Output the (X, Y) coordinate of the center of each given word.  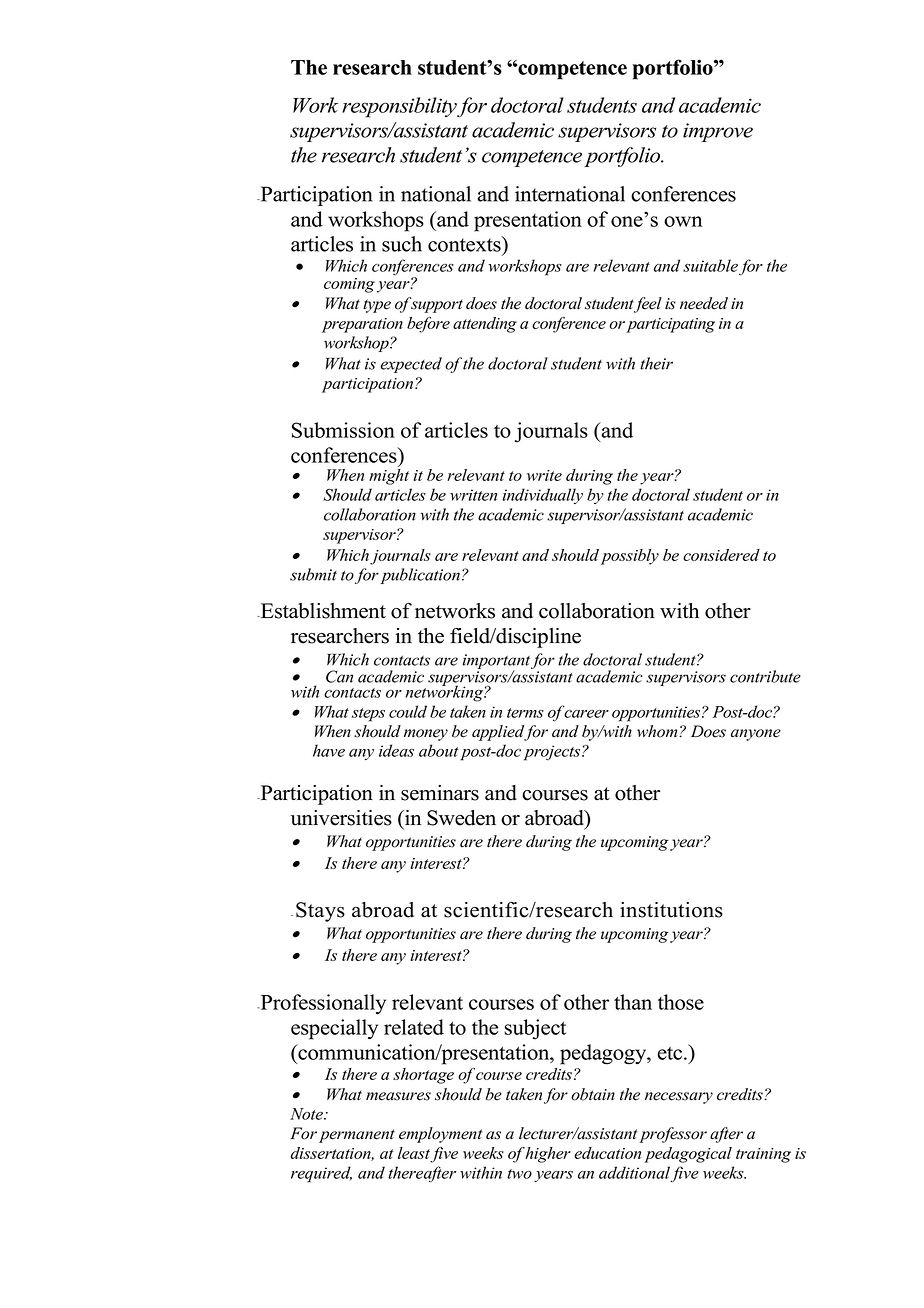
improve (718, 132)
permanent (357, 1136)
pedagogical (688, 1155)
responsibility (400, 107)
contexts (465, 244)
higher (548, 1155)
